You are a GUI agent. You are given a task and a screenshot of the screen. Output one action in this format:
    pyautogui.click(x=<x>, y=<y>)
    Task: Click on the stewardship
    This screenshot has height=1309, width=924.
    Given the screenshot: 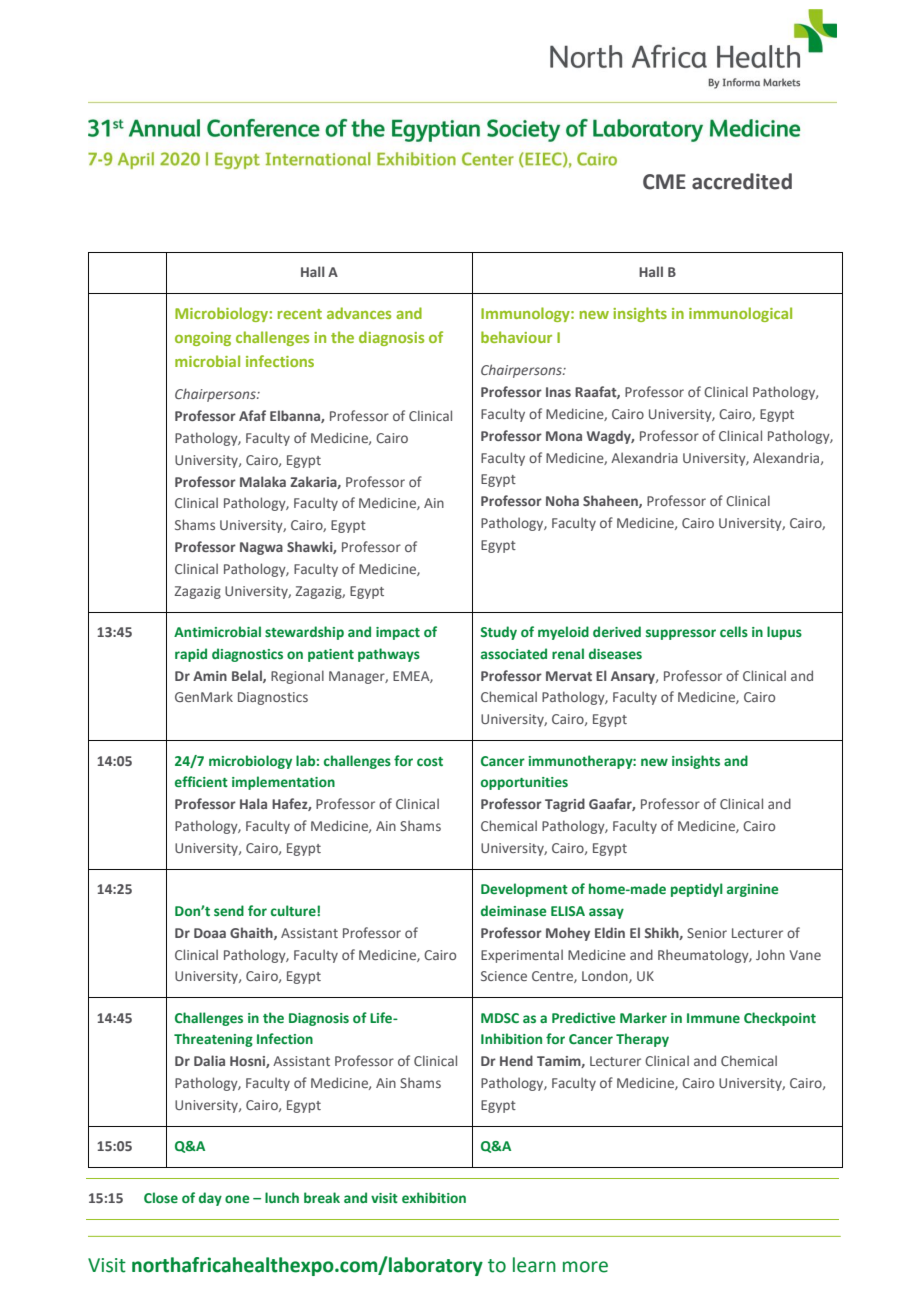 What is the action you would take?
    pyautogui.click(x=304, y=633)
